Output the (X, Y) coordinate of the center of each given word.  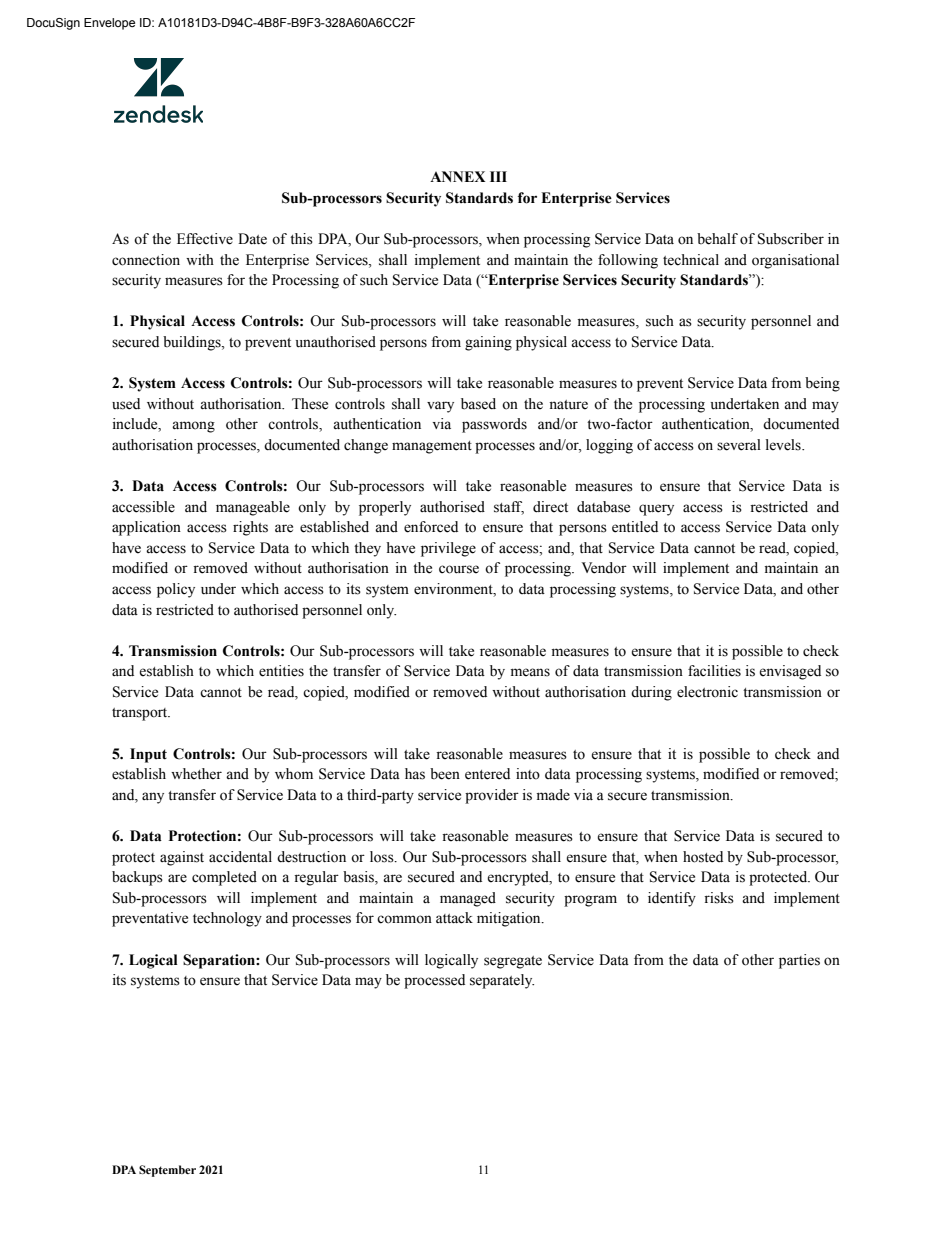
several (739, 445)
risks (719, 898)
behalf (717, 239)
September (167, 1171)
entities (281, 671)
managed (468, 899)
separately (502, 981)
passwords (494, 425)
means (530, 672)
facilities (714, 671)
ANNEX (457, 176)
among (193, 427)
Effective (205, 239)
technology (227, 919)
